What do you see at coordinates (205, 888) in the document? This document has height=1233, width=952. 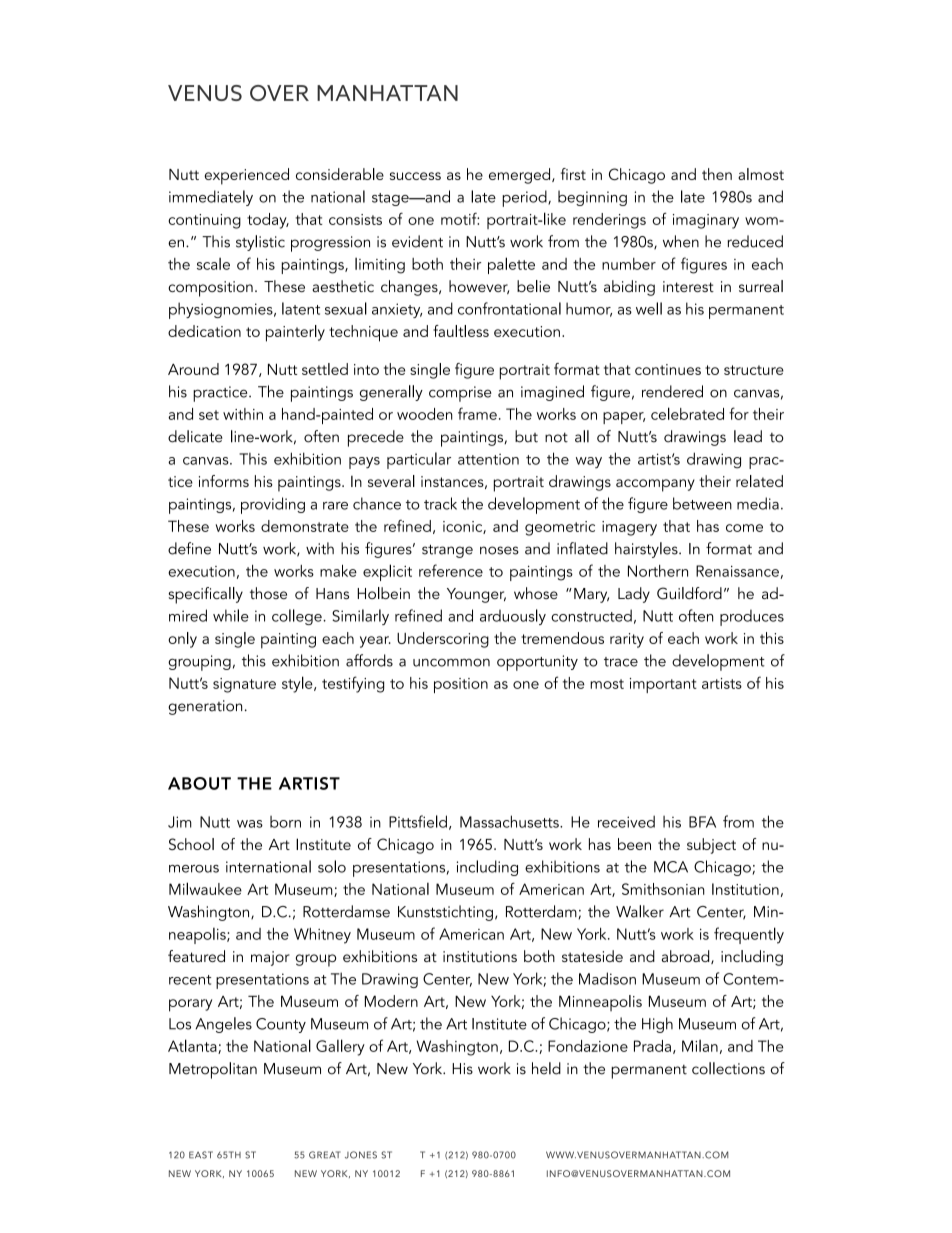 I see `Milwaukee` at bounding box center [205, 888].
